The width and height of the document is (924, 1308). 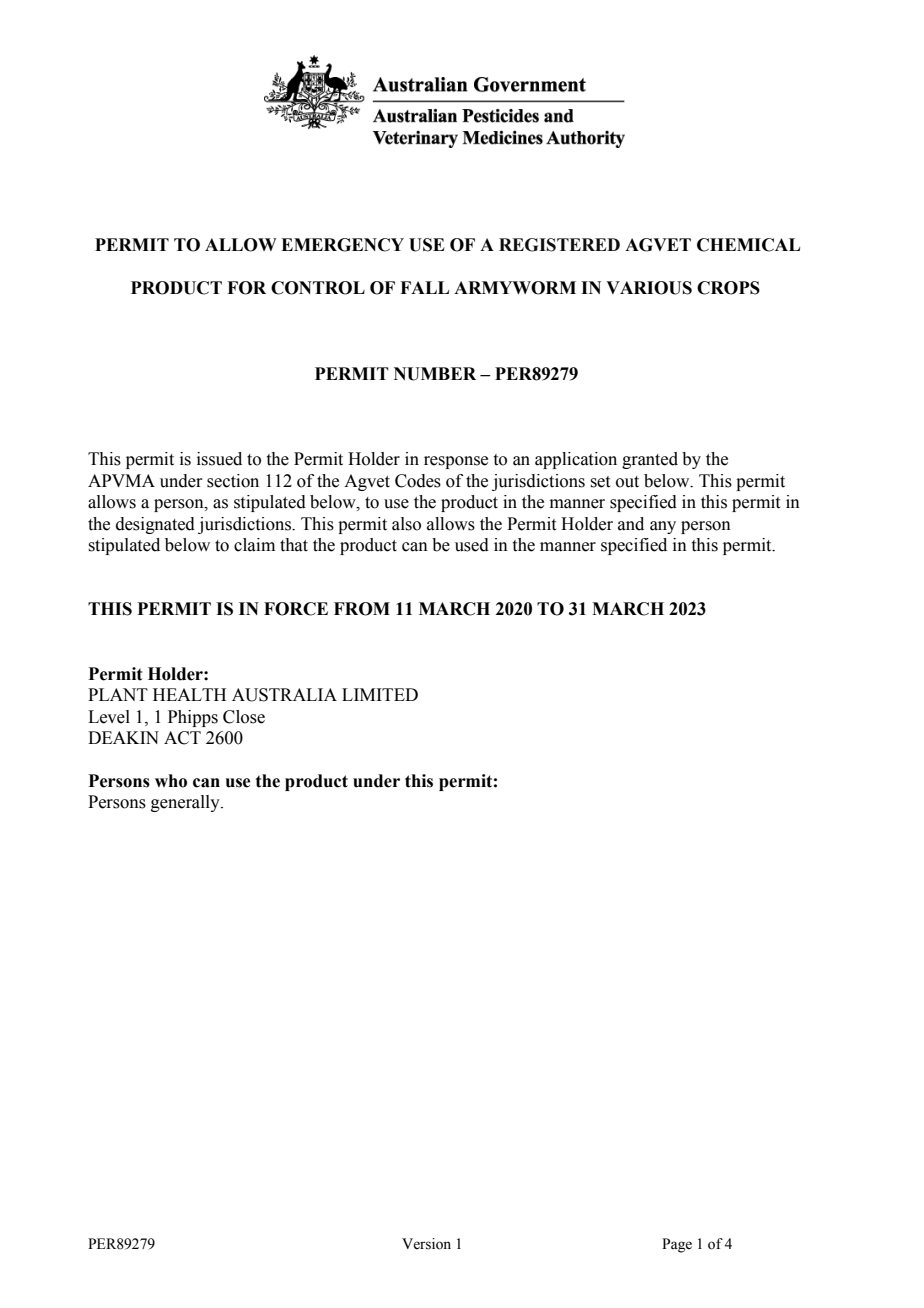 I want to click on VARIOUS, so click(x=649, y=288).
